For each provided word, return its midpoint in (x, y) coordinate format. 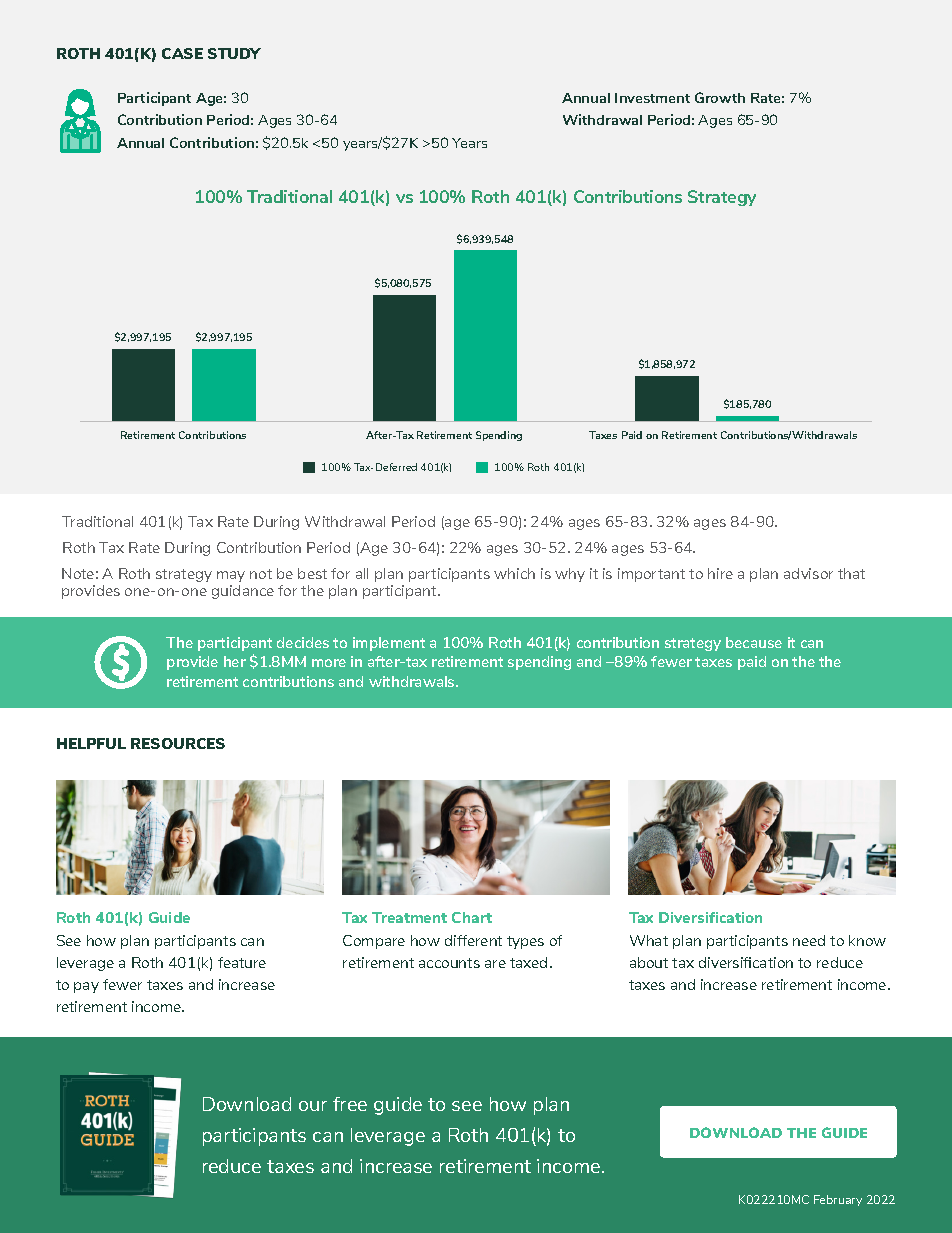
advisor (808, 573)
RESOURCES (178, 743)
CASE (182, 53)
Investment (652, 98)
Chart (472, 917)
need (809, 940)
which (514, 573)
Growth (720, 97)
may (231, 576)
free (350, 1104)
